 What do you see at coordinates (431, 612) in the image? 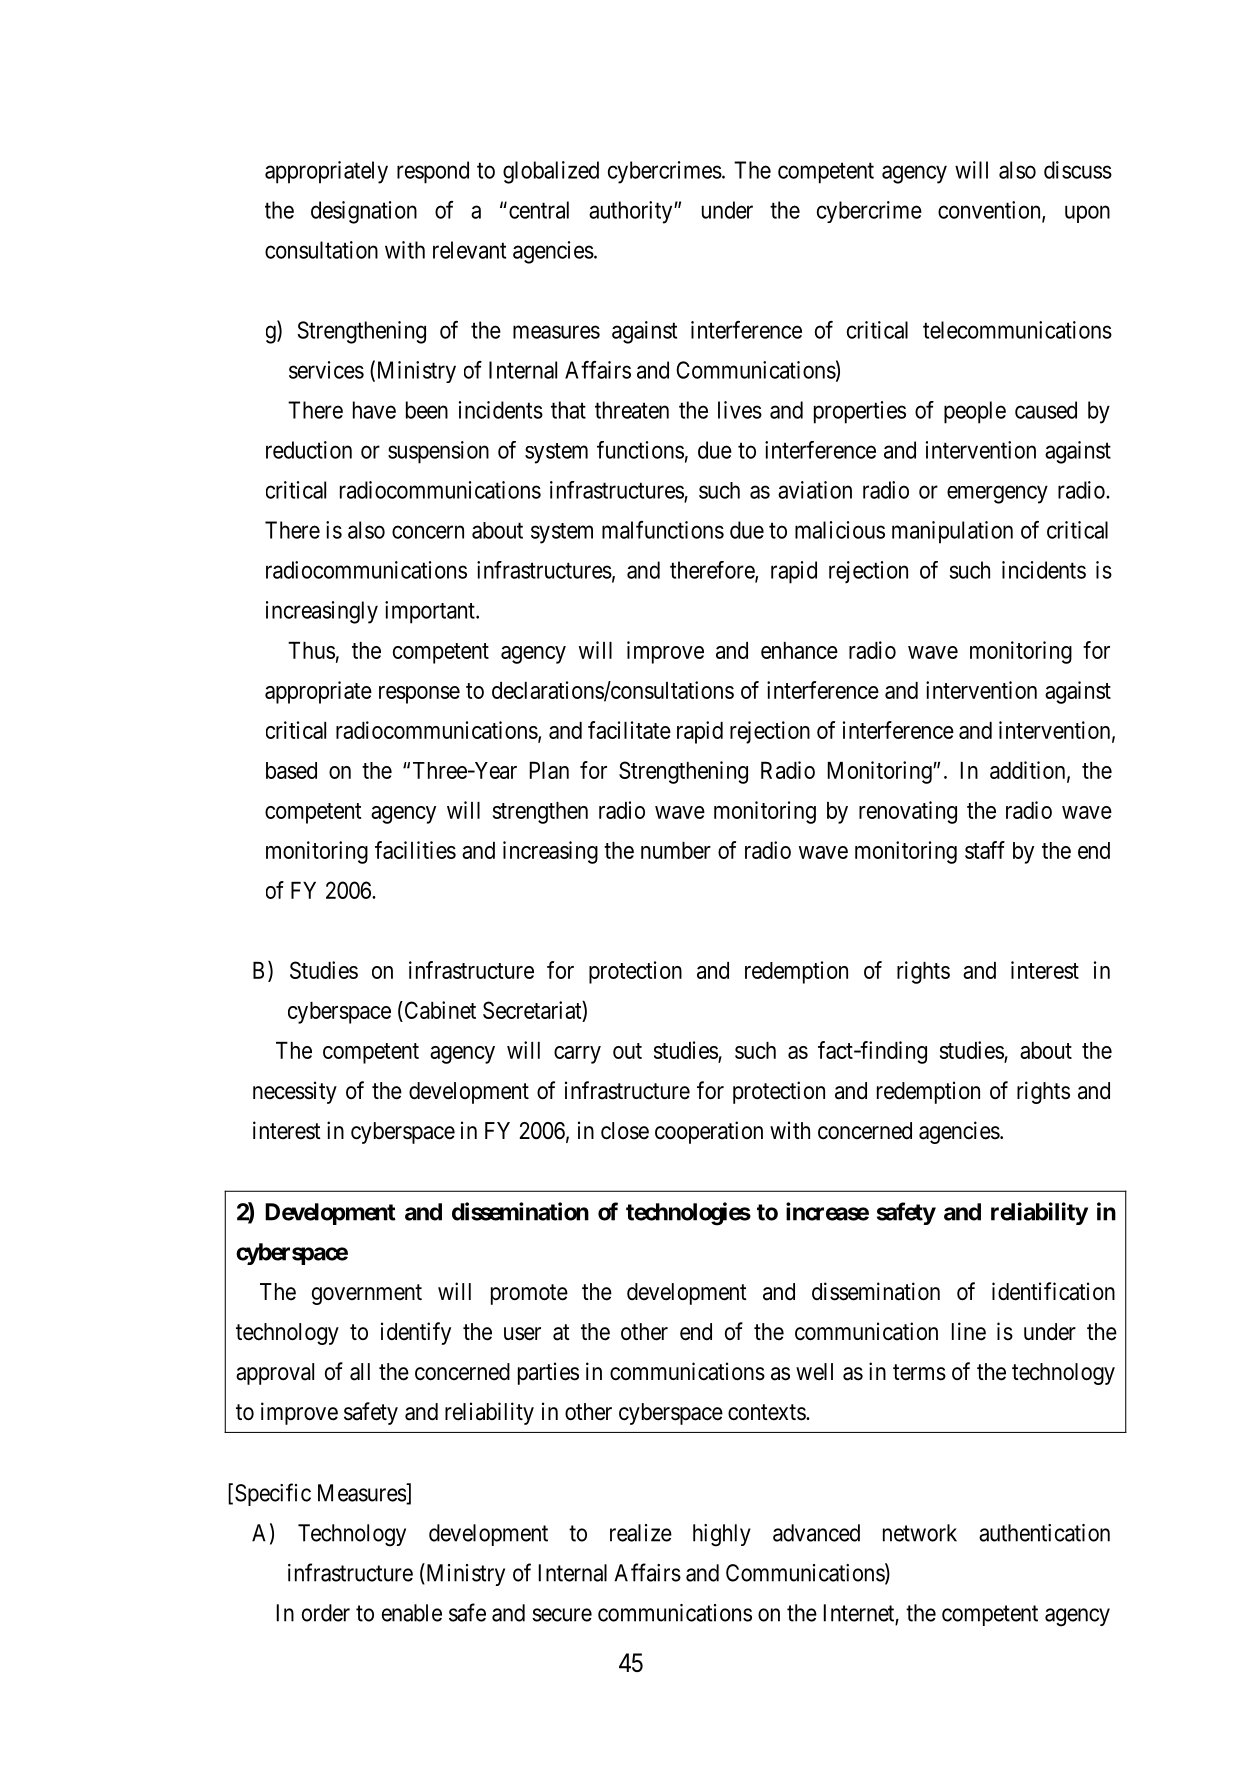
I see `important` at bounding box center [431, 612].
